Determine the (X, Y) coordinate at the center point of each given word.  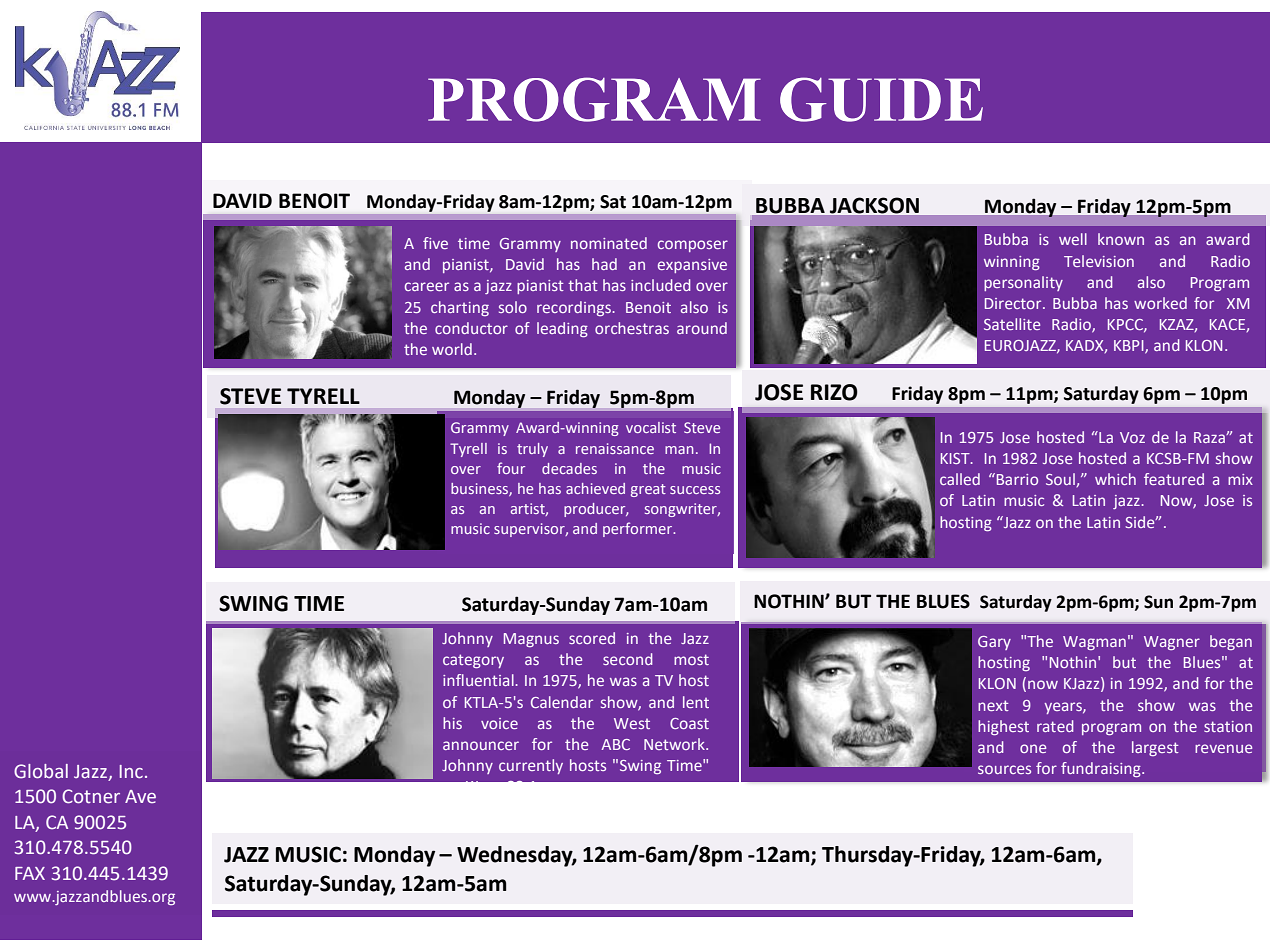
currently (531, 766)
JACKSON (874, 206)
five (435, 243)
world (452, 349)
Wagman (1094, 643)
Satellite (1012, 324)
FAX (30, 873)
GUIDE (881, 99)
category (473, 661)
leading (562, 329)
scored (592, 638)
